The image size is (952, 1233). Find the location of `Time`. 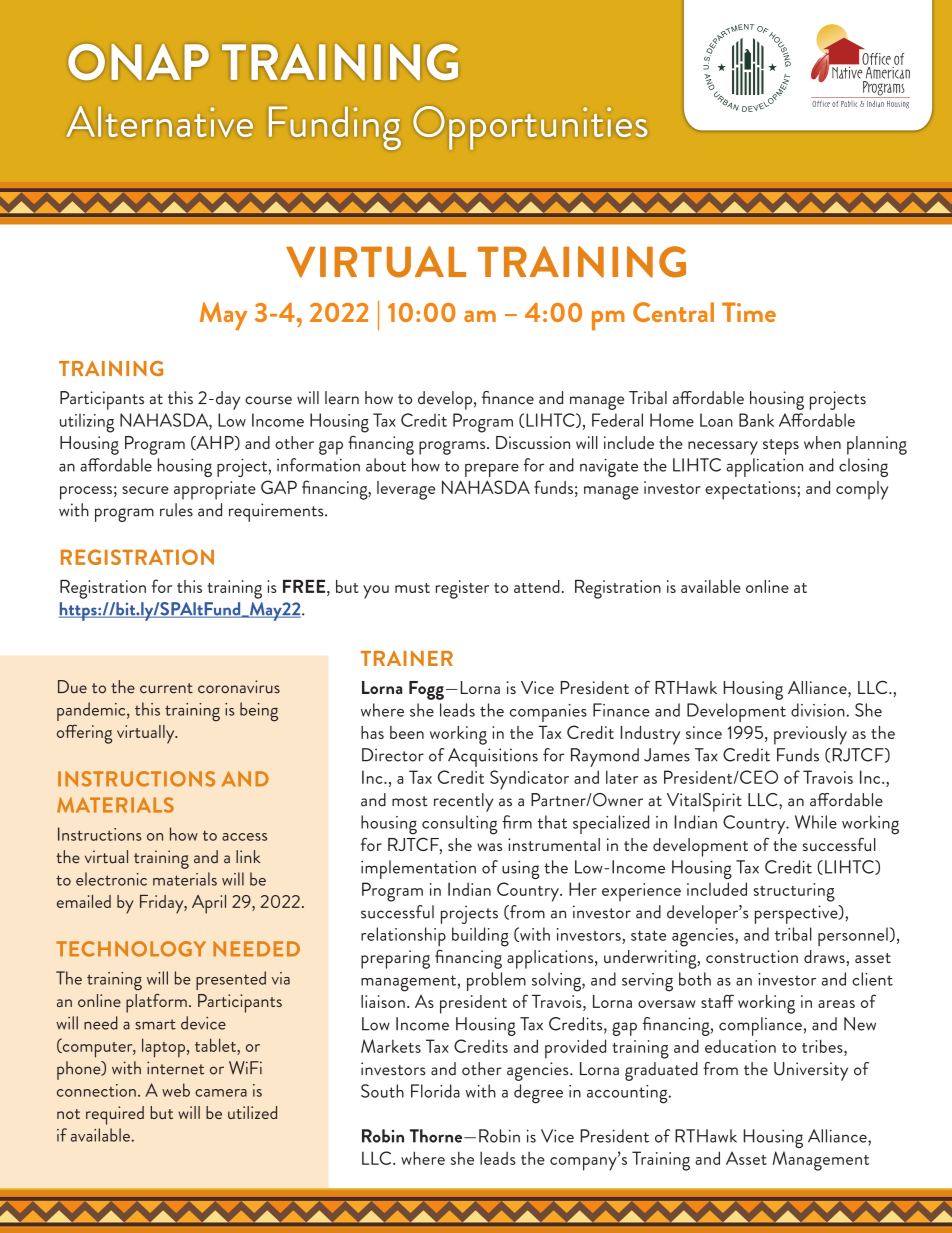

Time is located at coordinates (749, 312).
